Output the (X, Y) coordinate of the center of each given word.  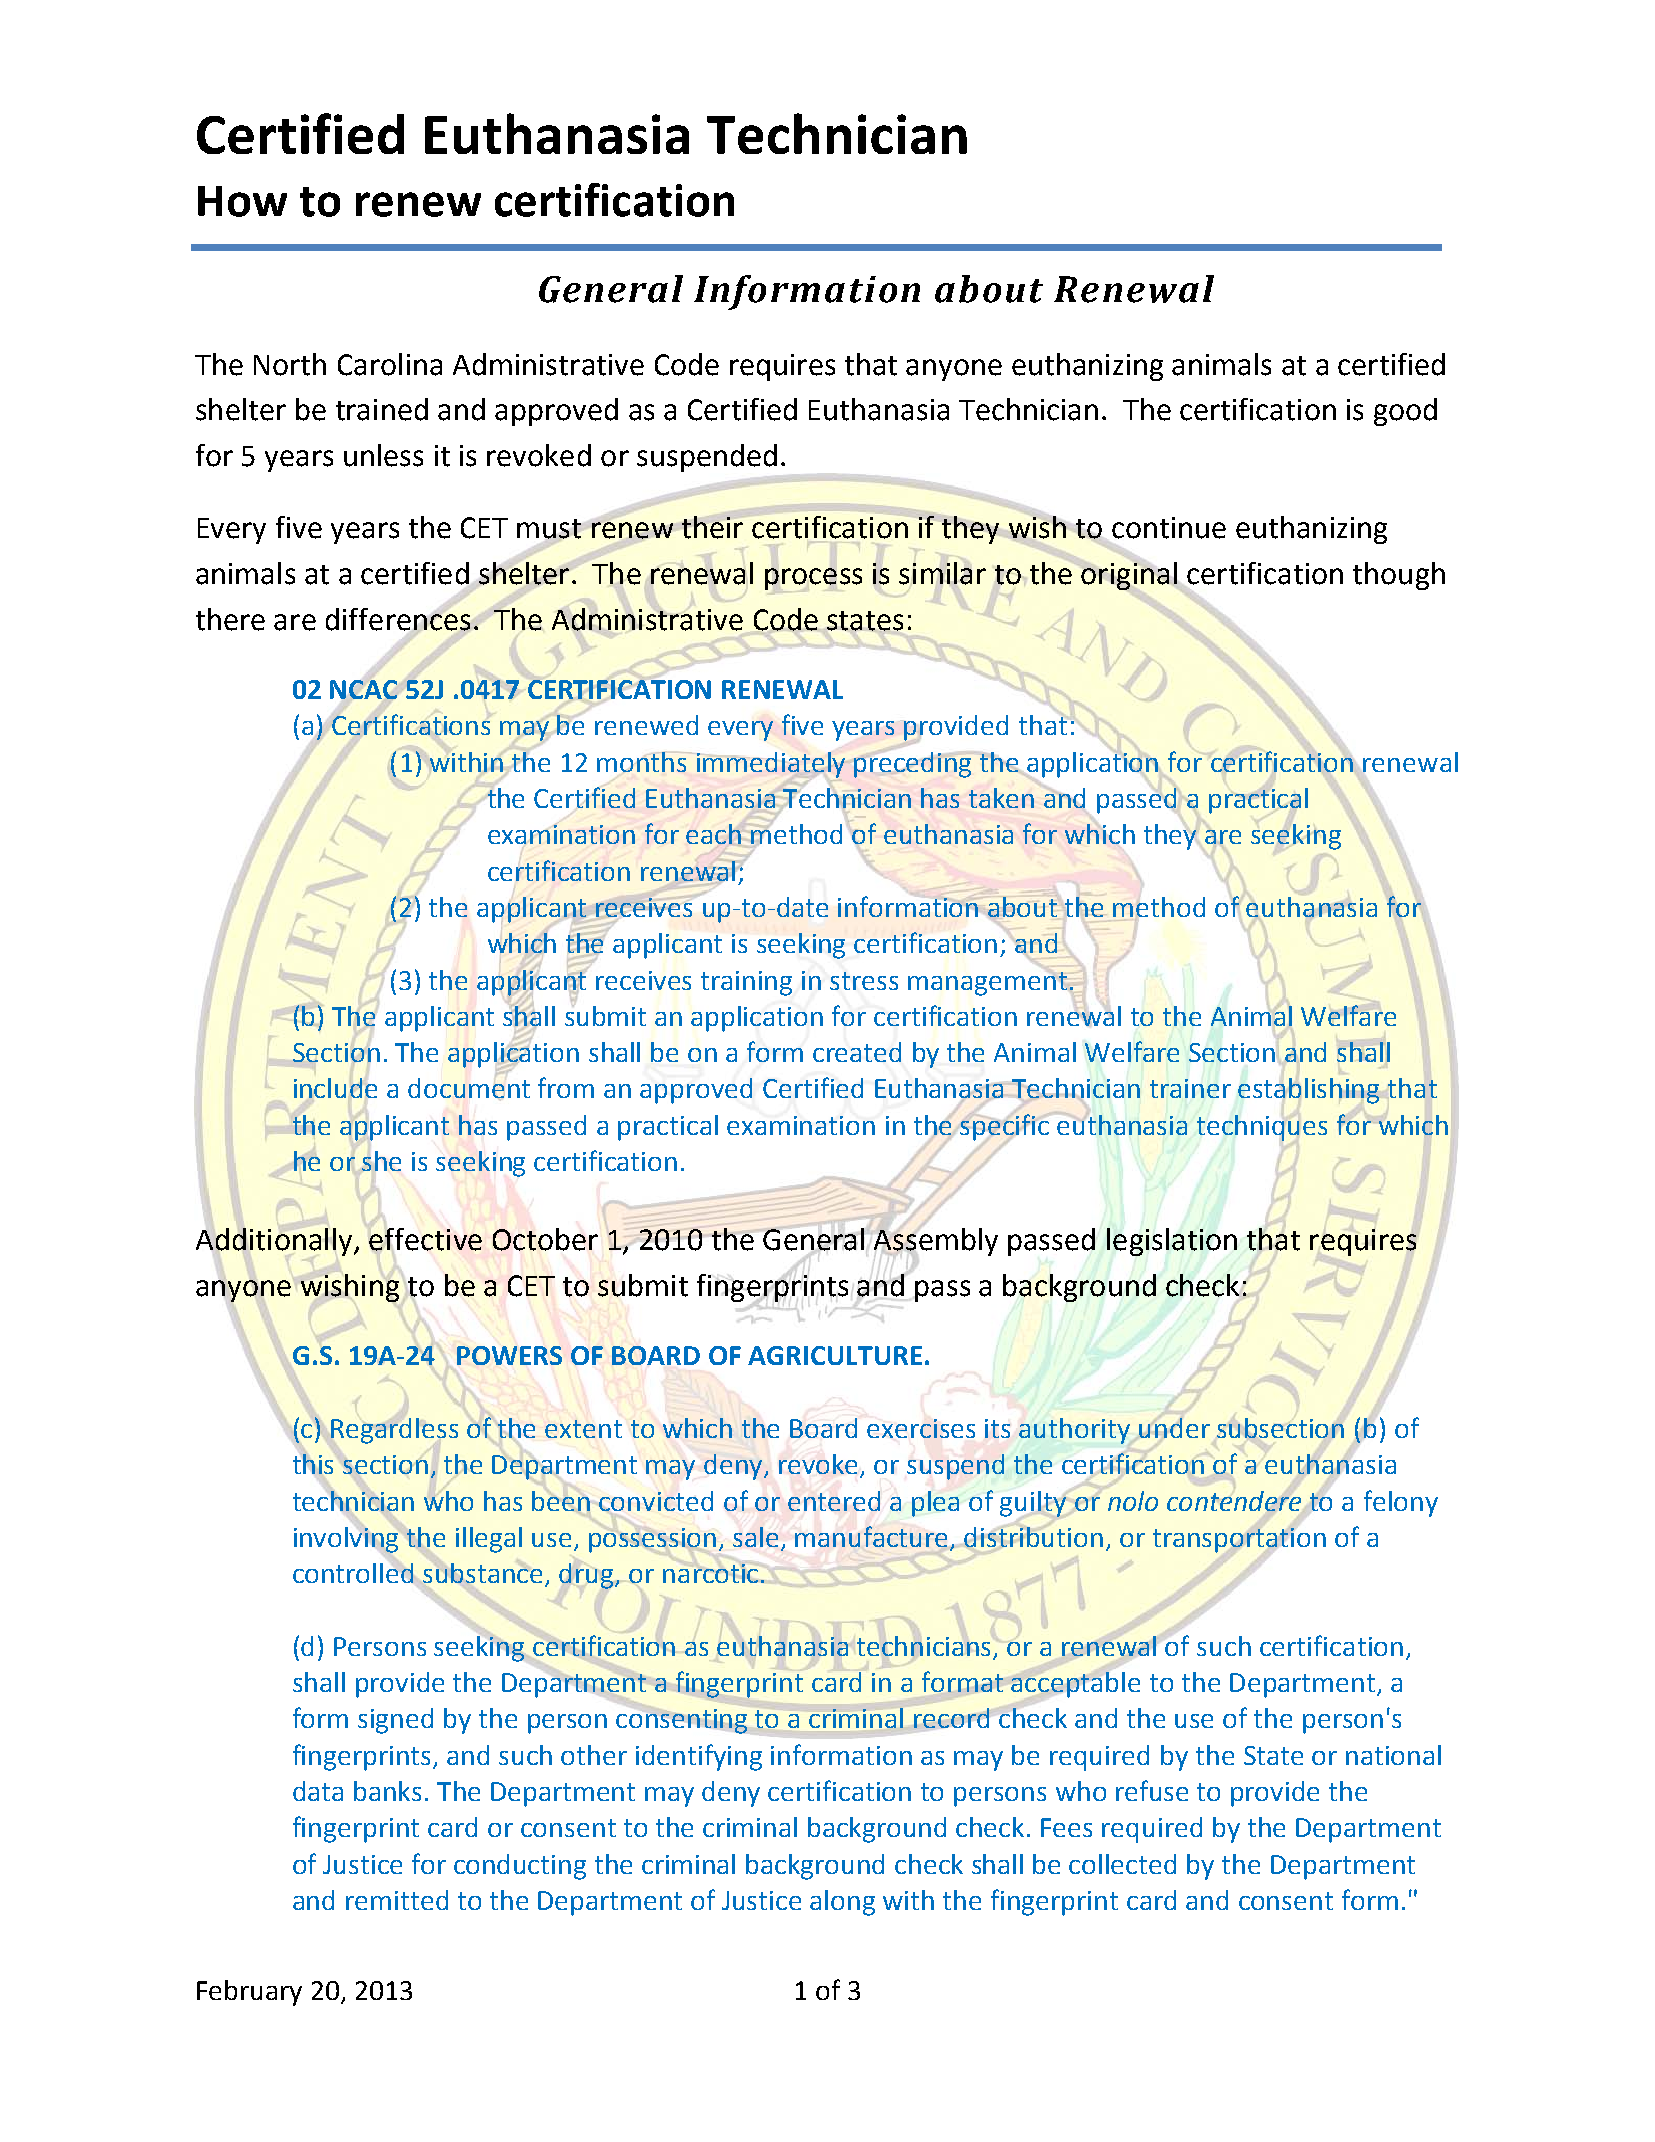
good (1405, 412)
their (712, 527)
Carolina (390, 364)
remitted (397, 1900)
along (842, 1903)
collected (1122, 1864)
